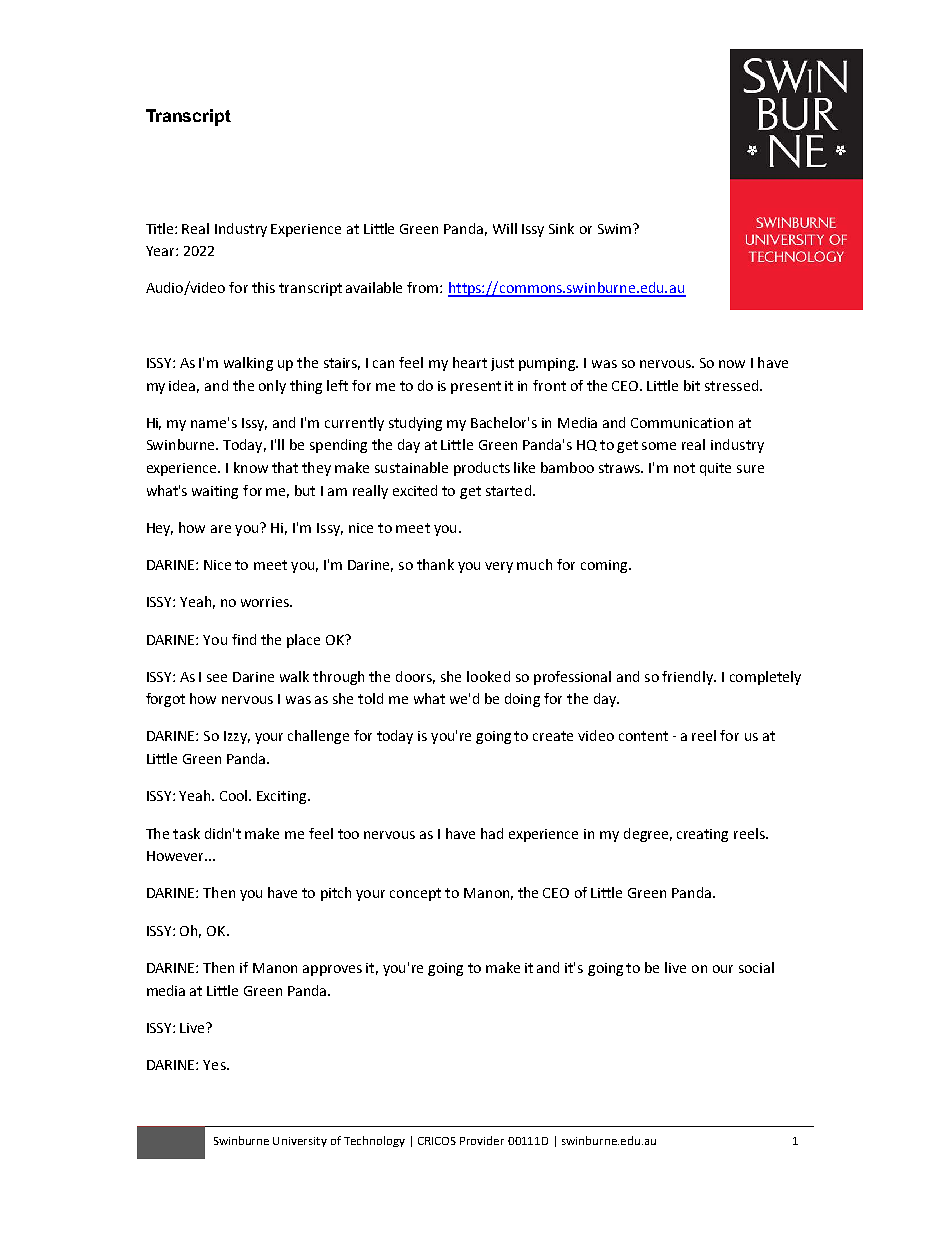 The image size is (952, 1233). What do you see at coordinates (505, 228) in the image?
I see `Will` at bounding box center [505, 228].
